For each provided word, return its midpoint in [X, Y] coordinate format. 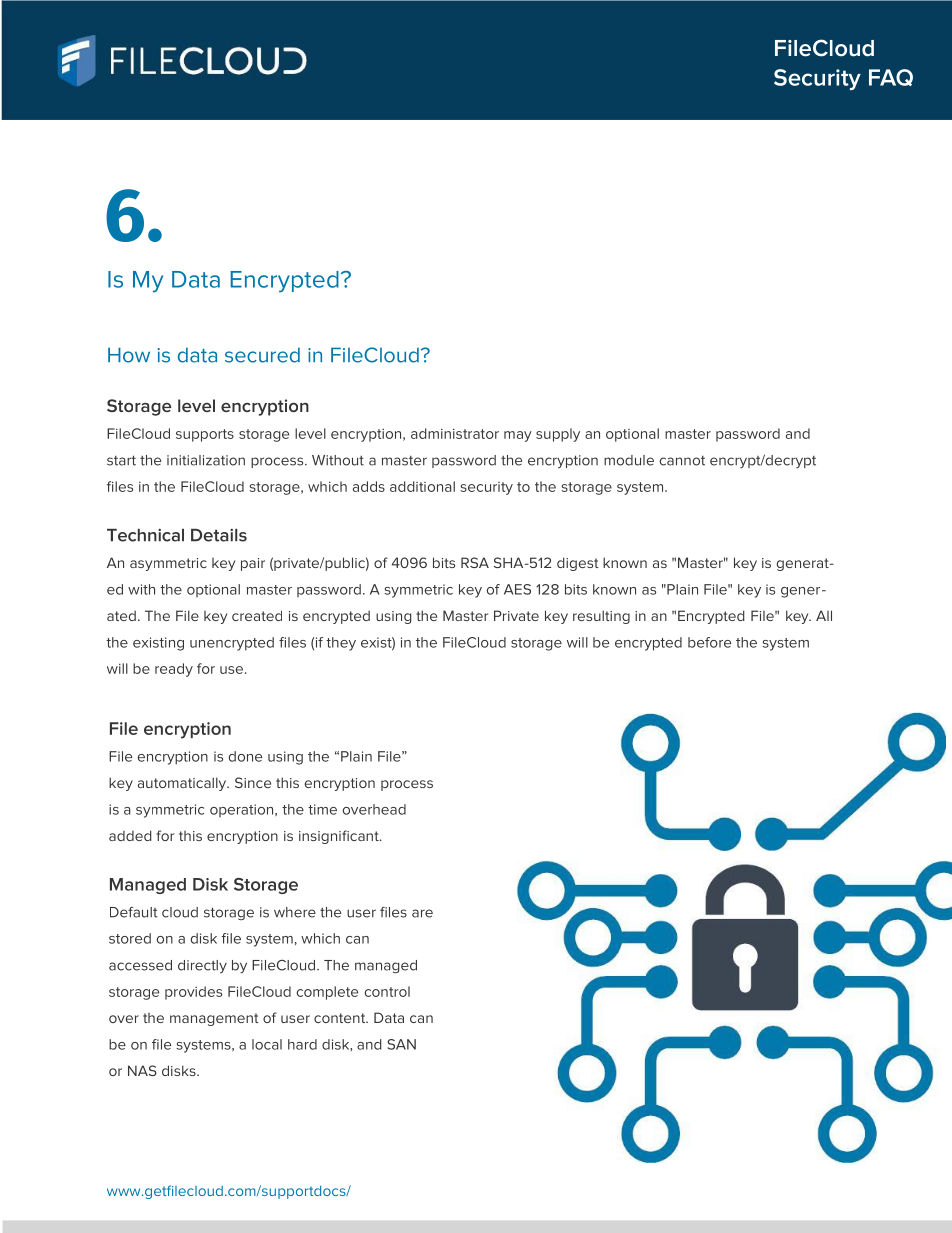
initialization [206, 460]
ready [174, 670]
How [129, 355]
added [130, 835]
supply [558, 435]
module [629, 460]
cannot [682, 461]
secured [262, 355]
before [709, 642]
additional [422, 486]
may [518, 436]
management [214, 1019]
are [422, 913]
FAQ [891, 77]
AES [517, 589]
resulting [601, 617]
